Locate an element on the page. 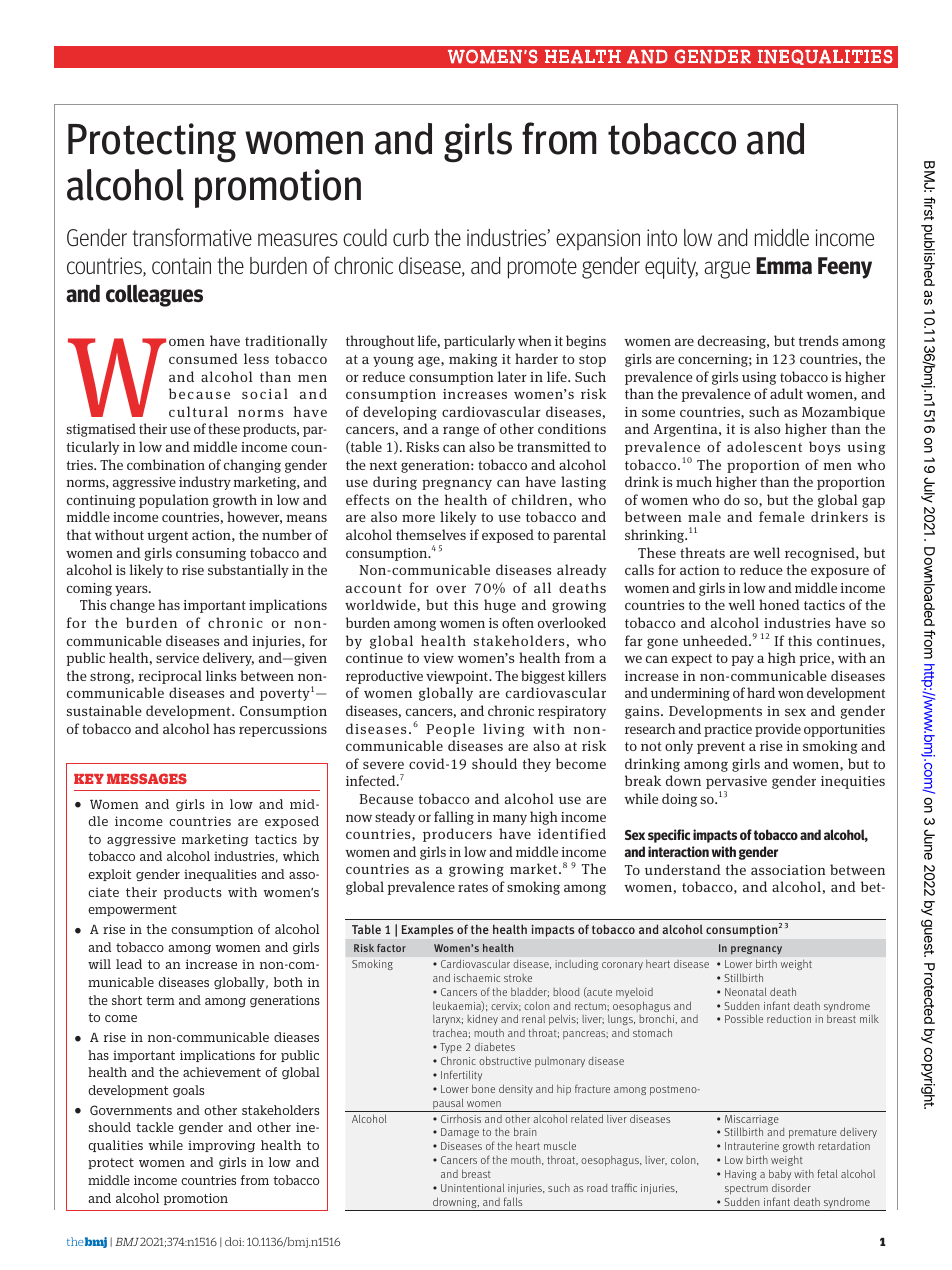 The width and height of the image is (952, 1270). promote is located at coordinates (542, 268).
